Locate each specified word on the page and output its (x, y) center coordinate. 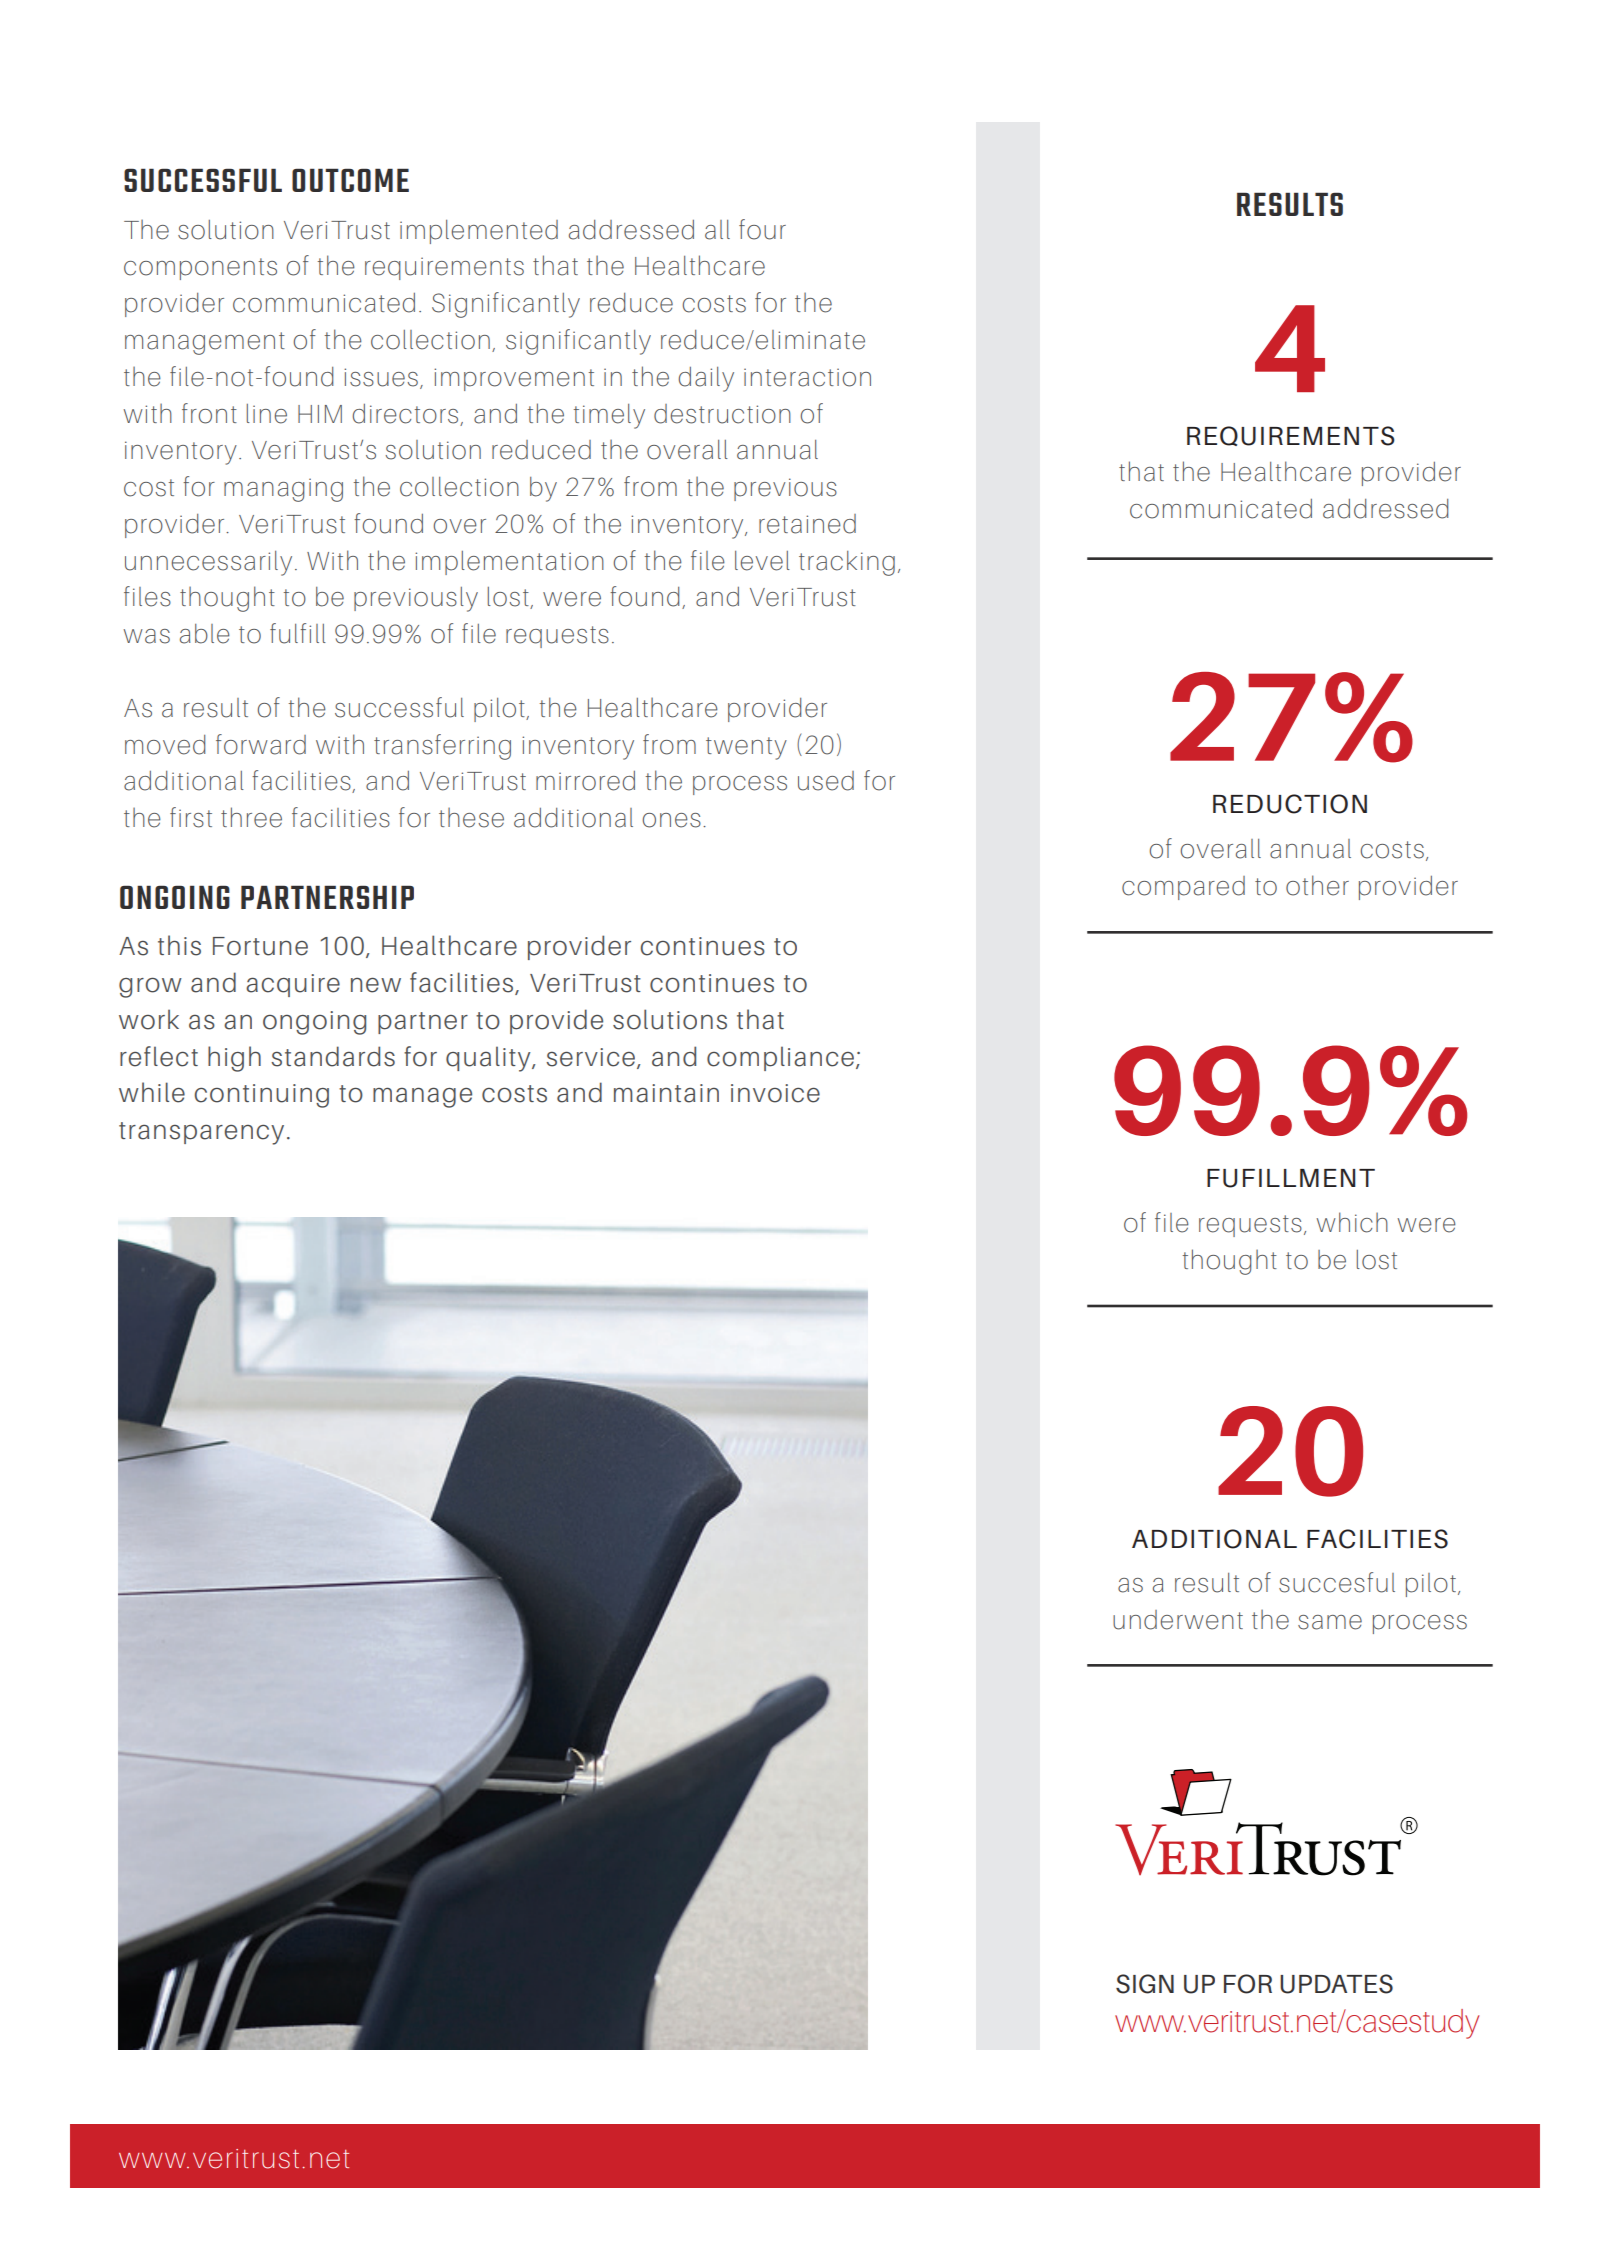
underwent (1178, 1620)
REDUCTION (1290, 804)
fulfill (298, 633)
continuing (261, 1096)
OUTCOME (350, 180)
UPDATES (1336, 1984)
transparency (201, 1133)
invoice (775, 1093)
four (762, 229)
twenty (746, 748)
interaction (807, 377)
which (1352, 1222)
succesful (1337, 1582)
